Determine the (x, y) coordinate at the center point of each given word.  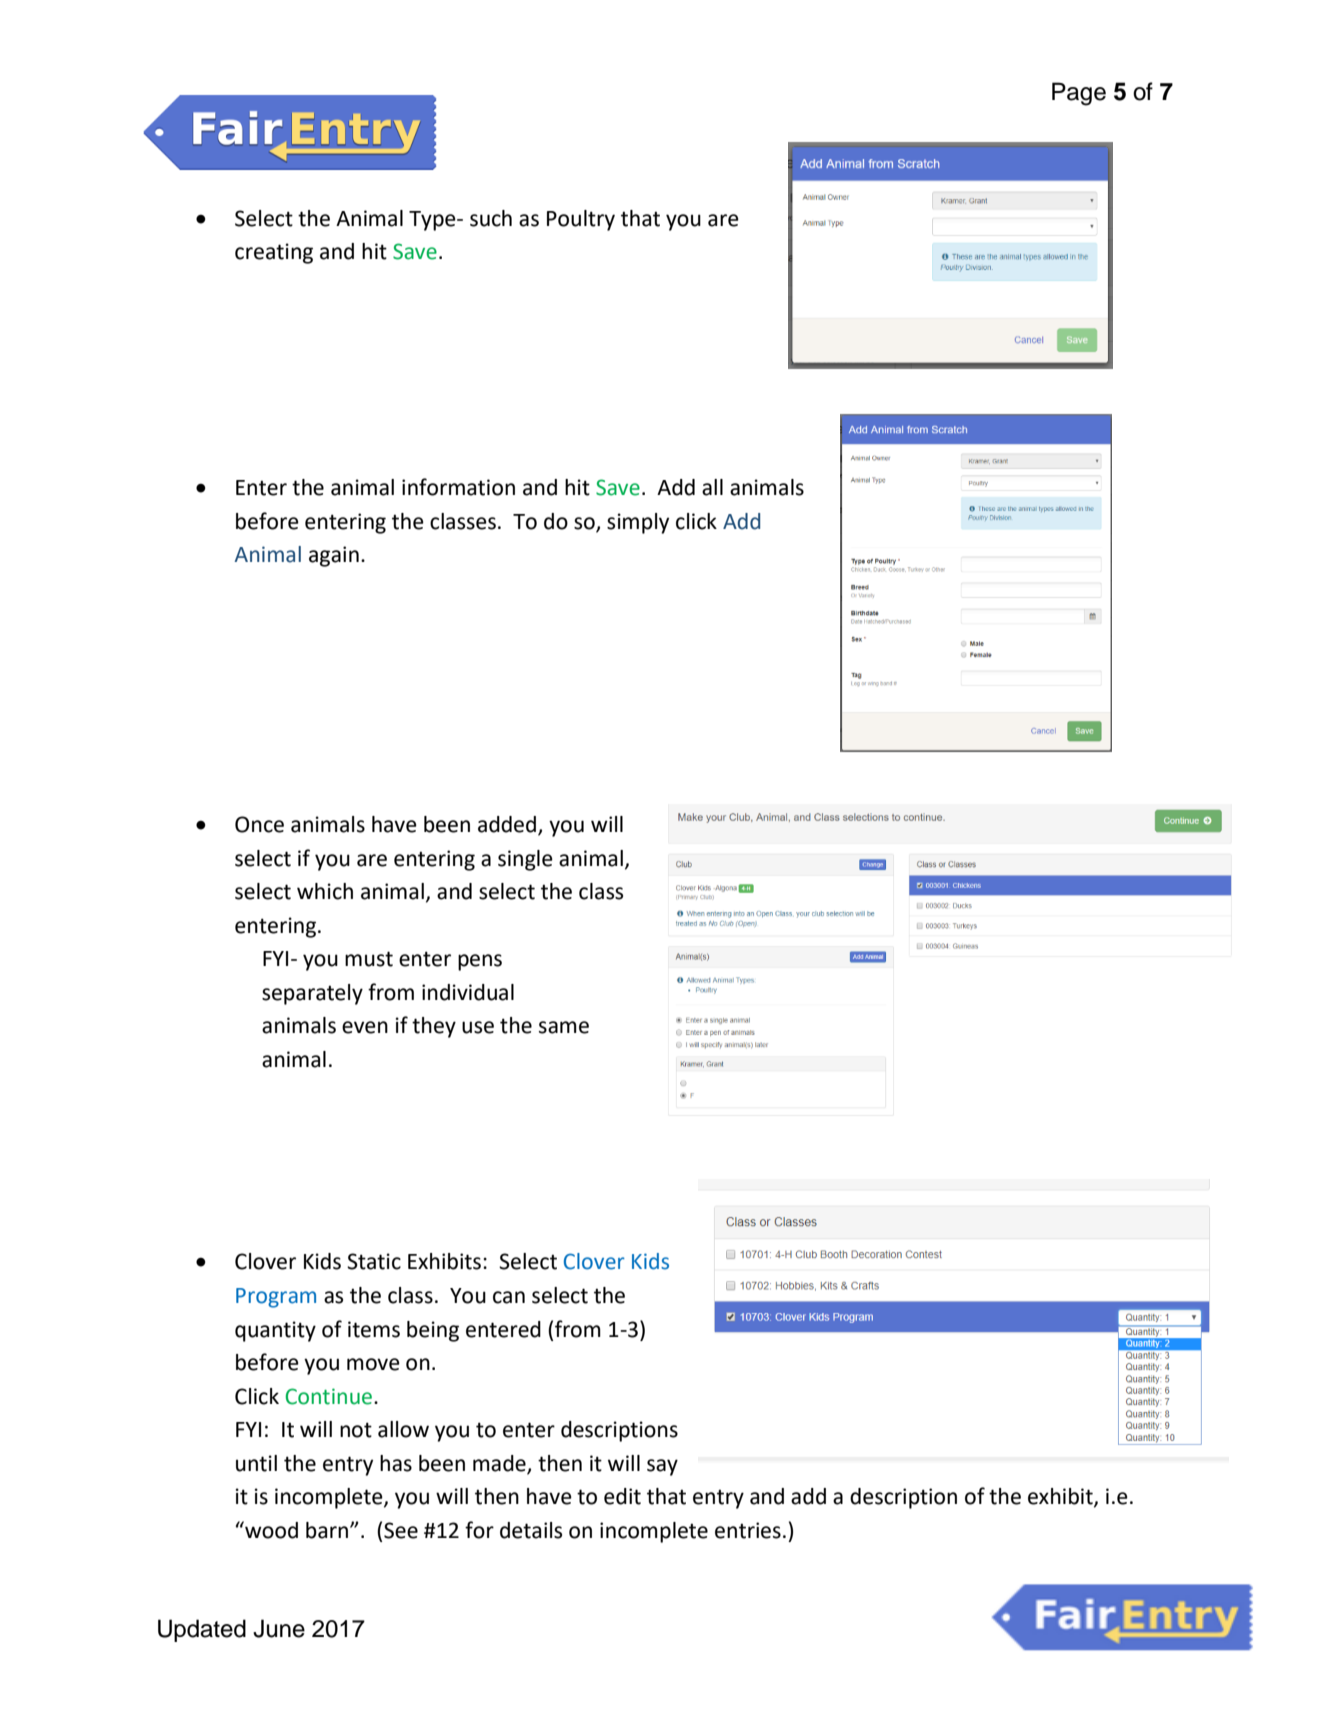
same (564, 1027)
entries (748, 1530)
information (458, 487)
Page (1079, 94)
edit (622, 1496)
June (279, 1628)
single (525, 860)
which (325, 891)
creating (274, 253)
